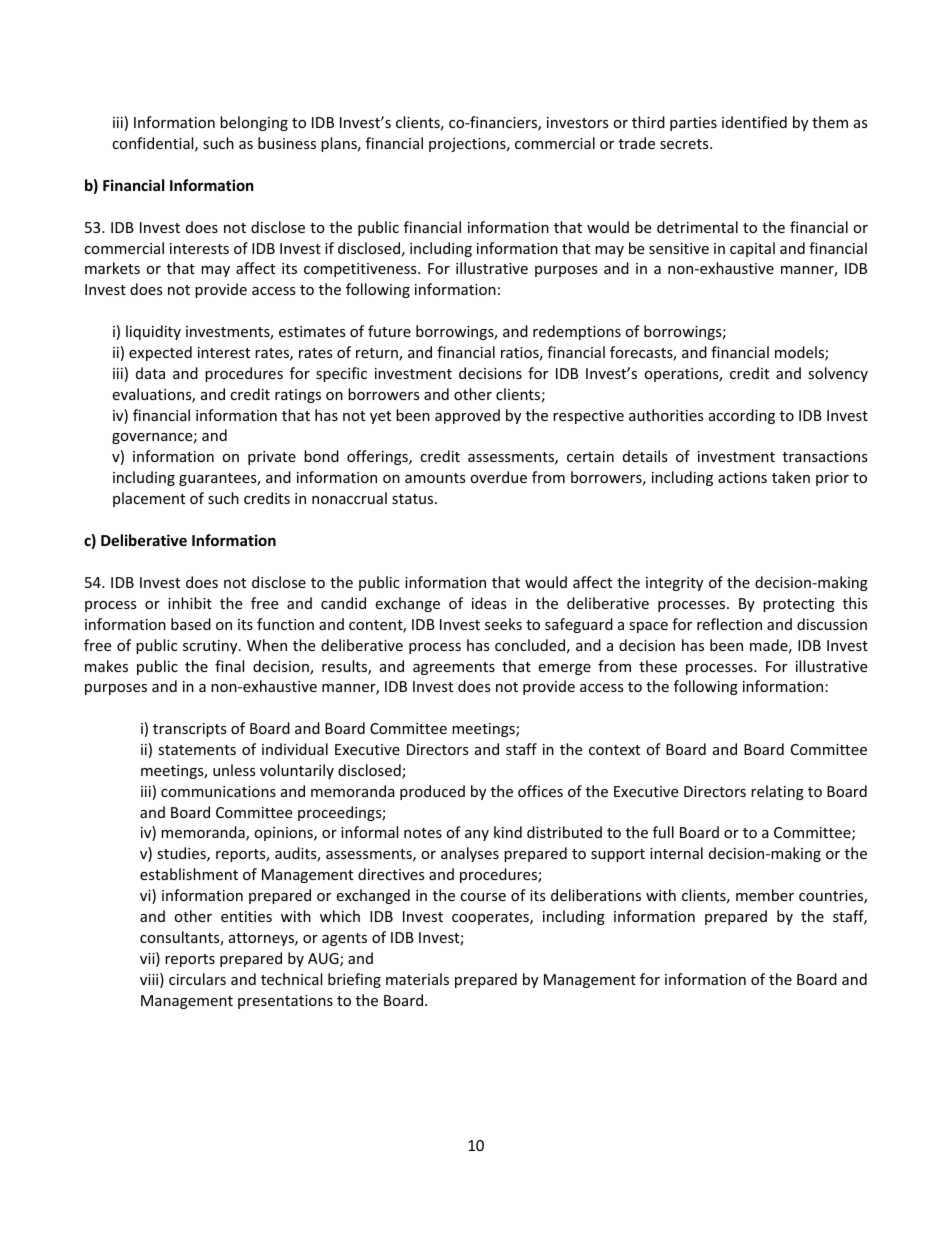  I want to click on according, so click(742, 416).
